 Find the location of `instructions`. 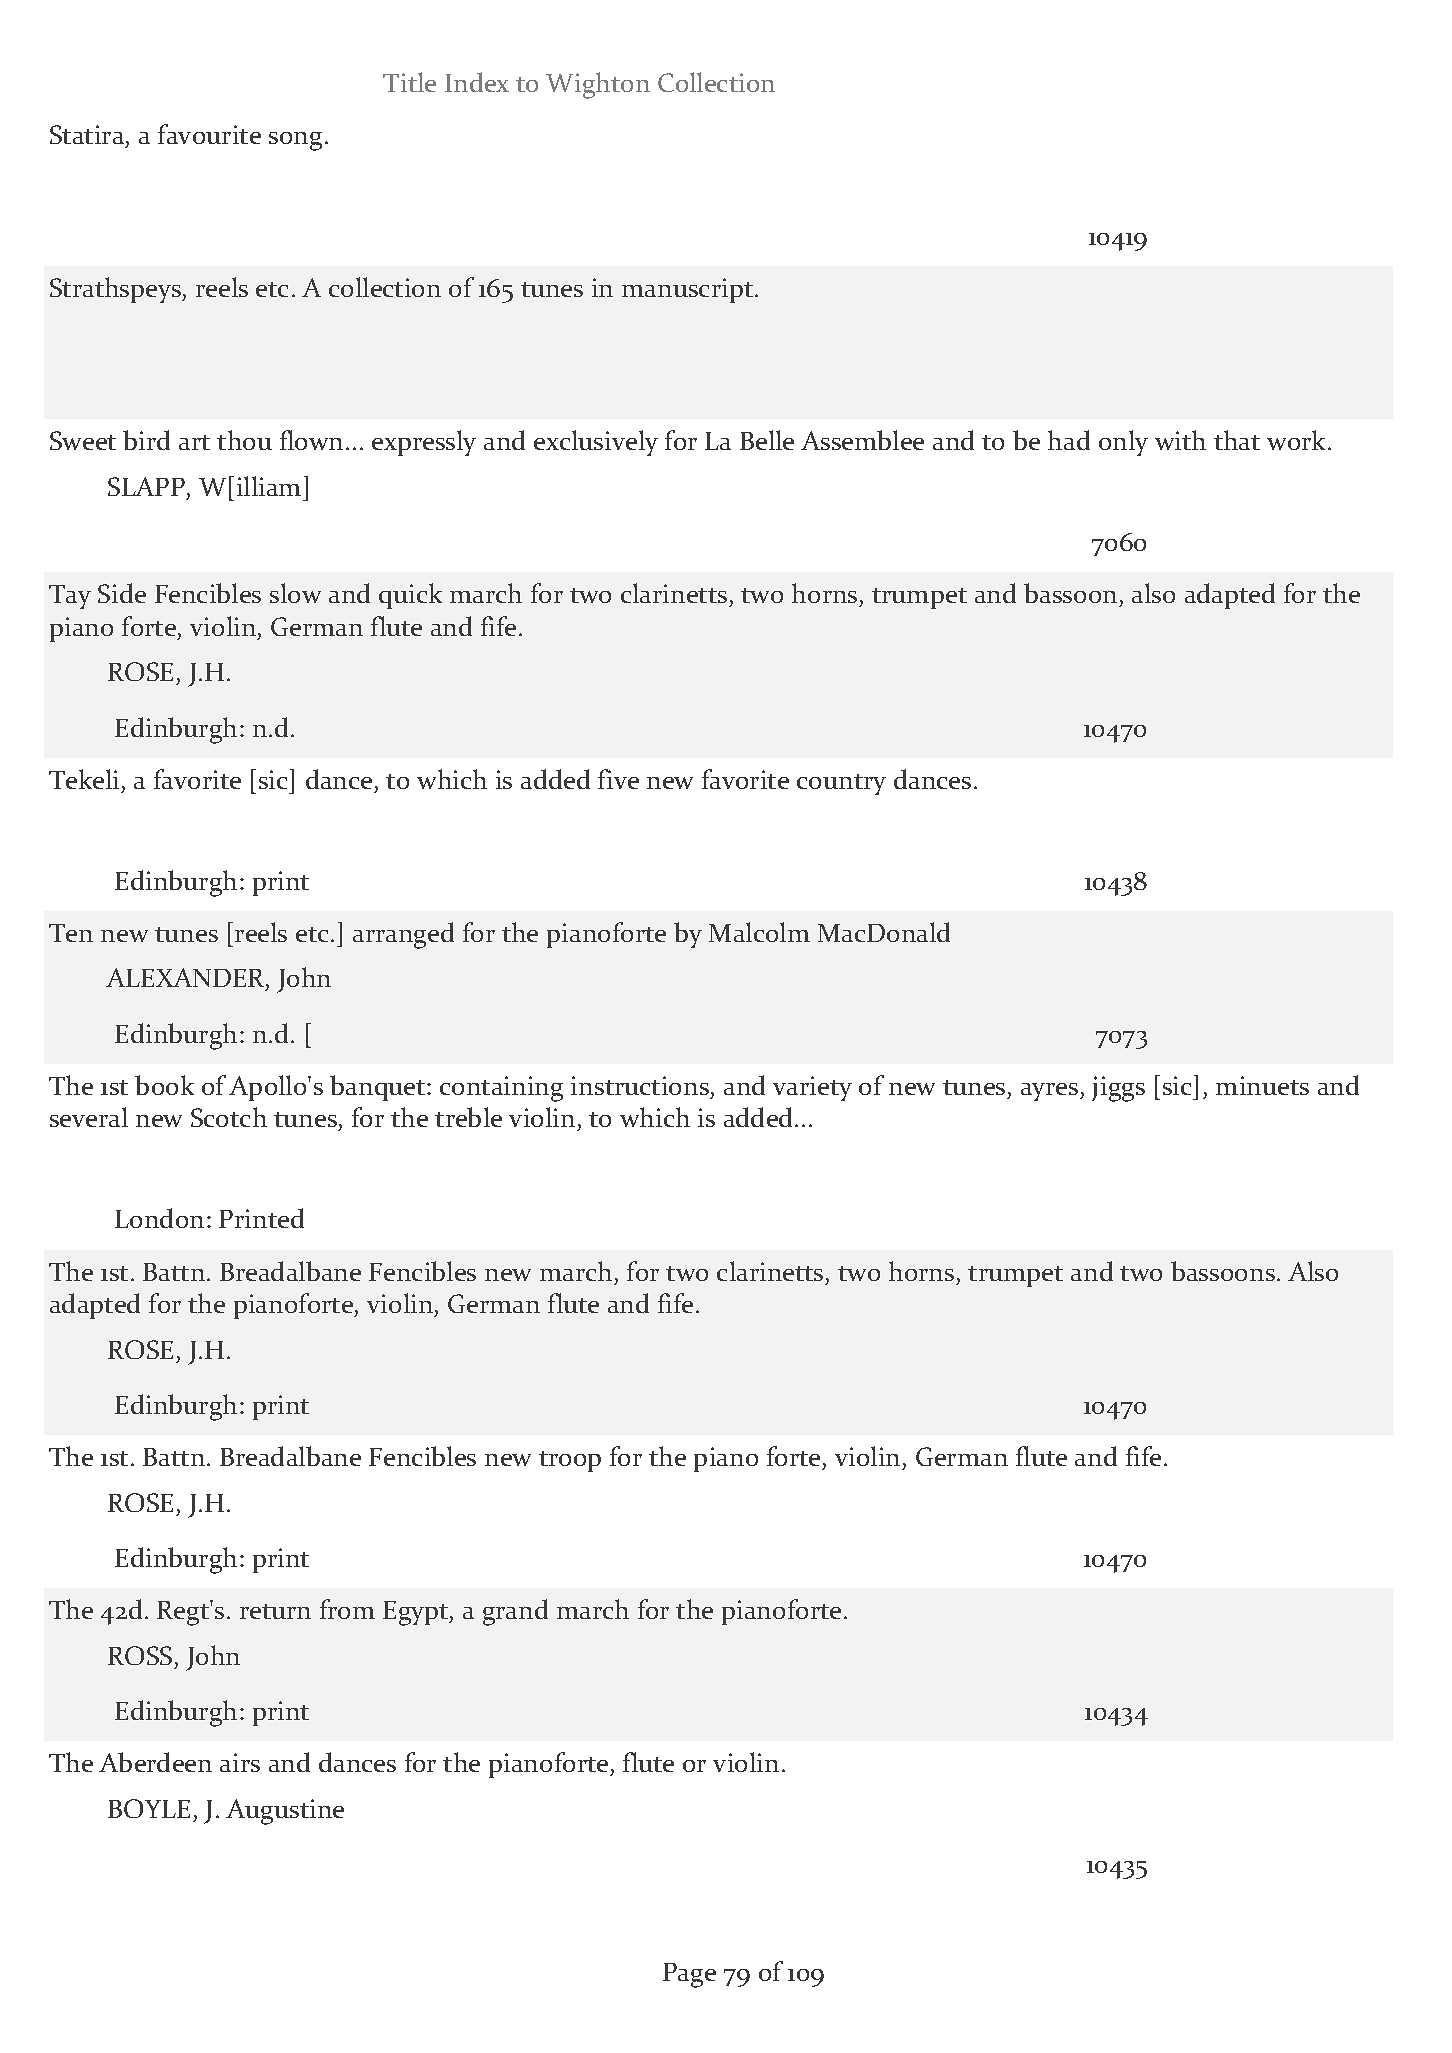

instructions is located at coordinates (641, 1087).
